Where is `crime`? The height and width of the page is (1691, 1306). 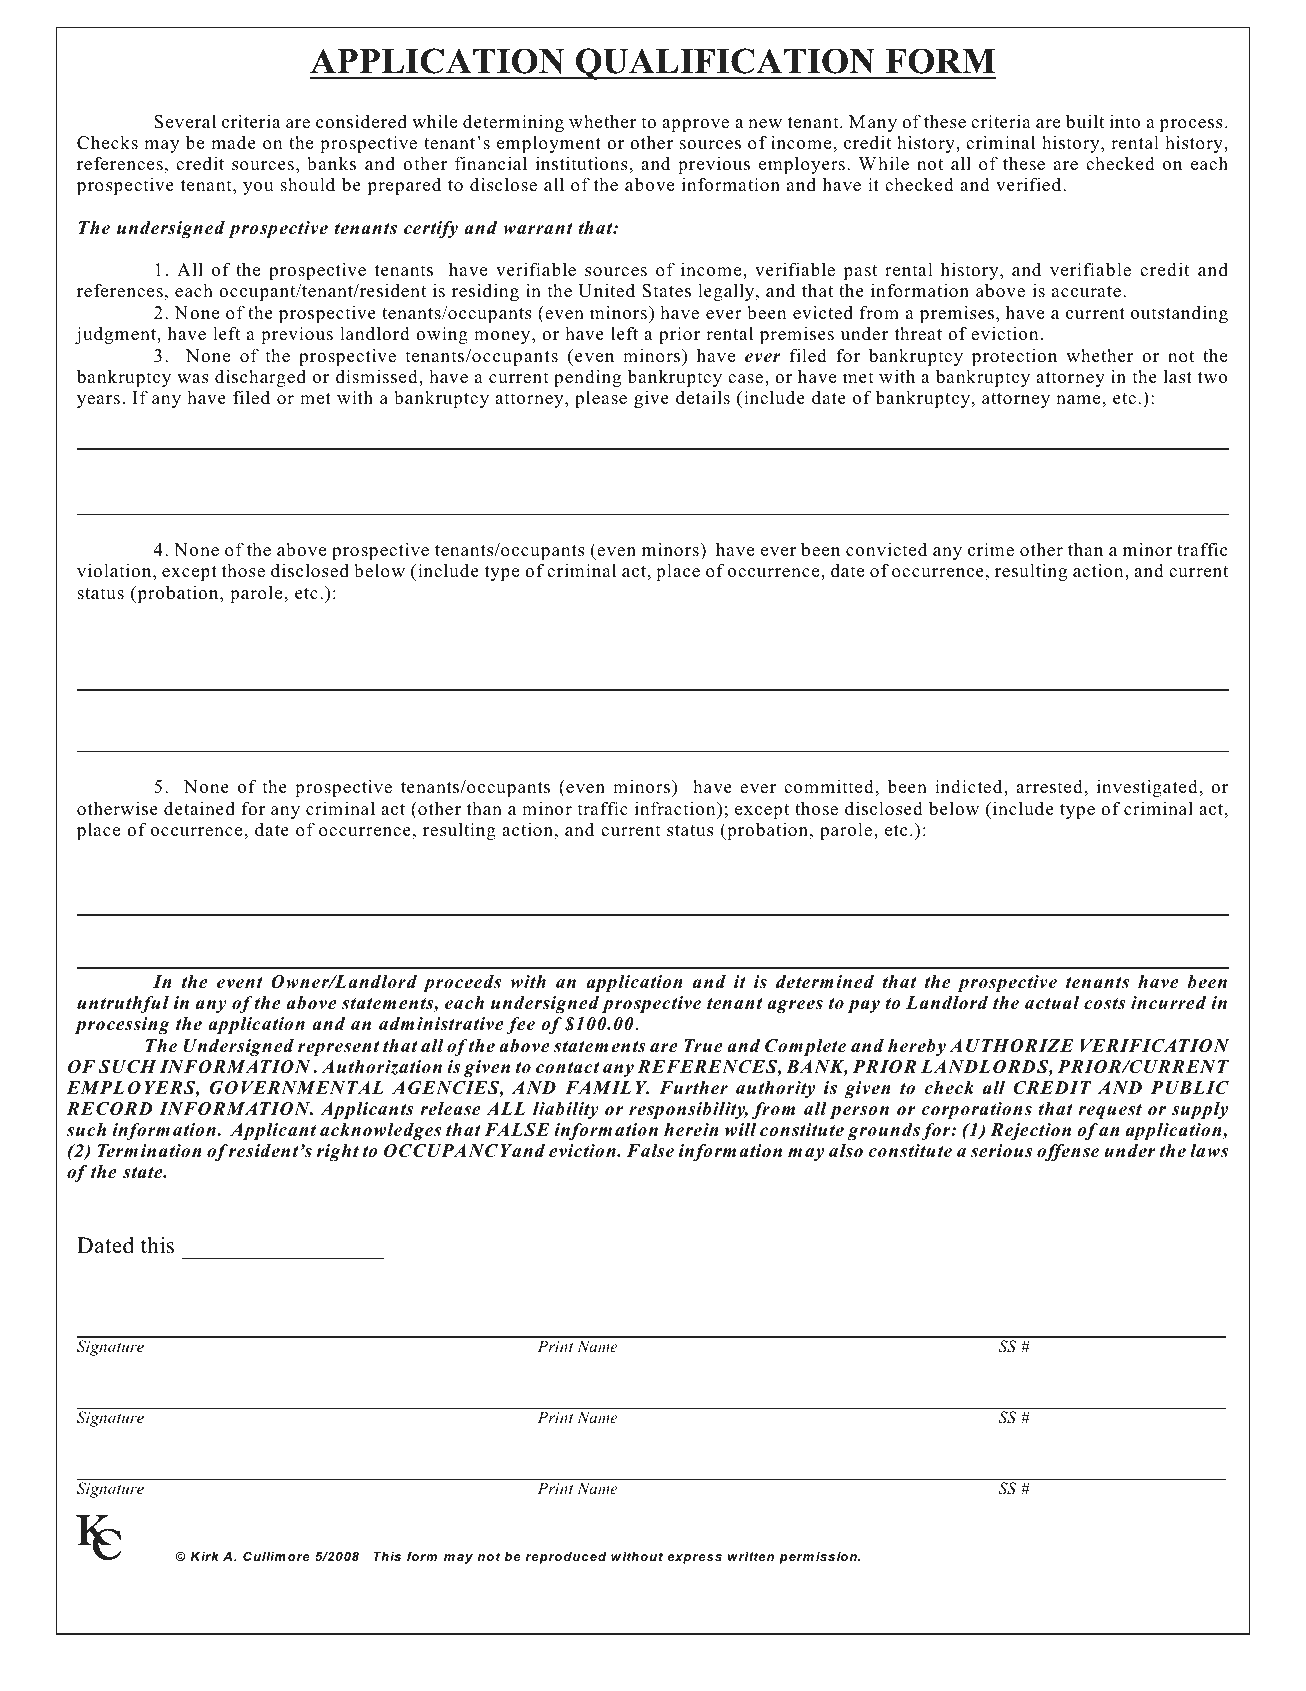
crime is located at coordinates (991, 549).
